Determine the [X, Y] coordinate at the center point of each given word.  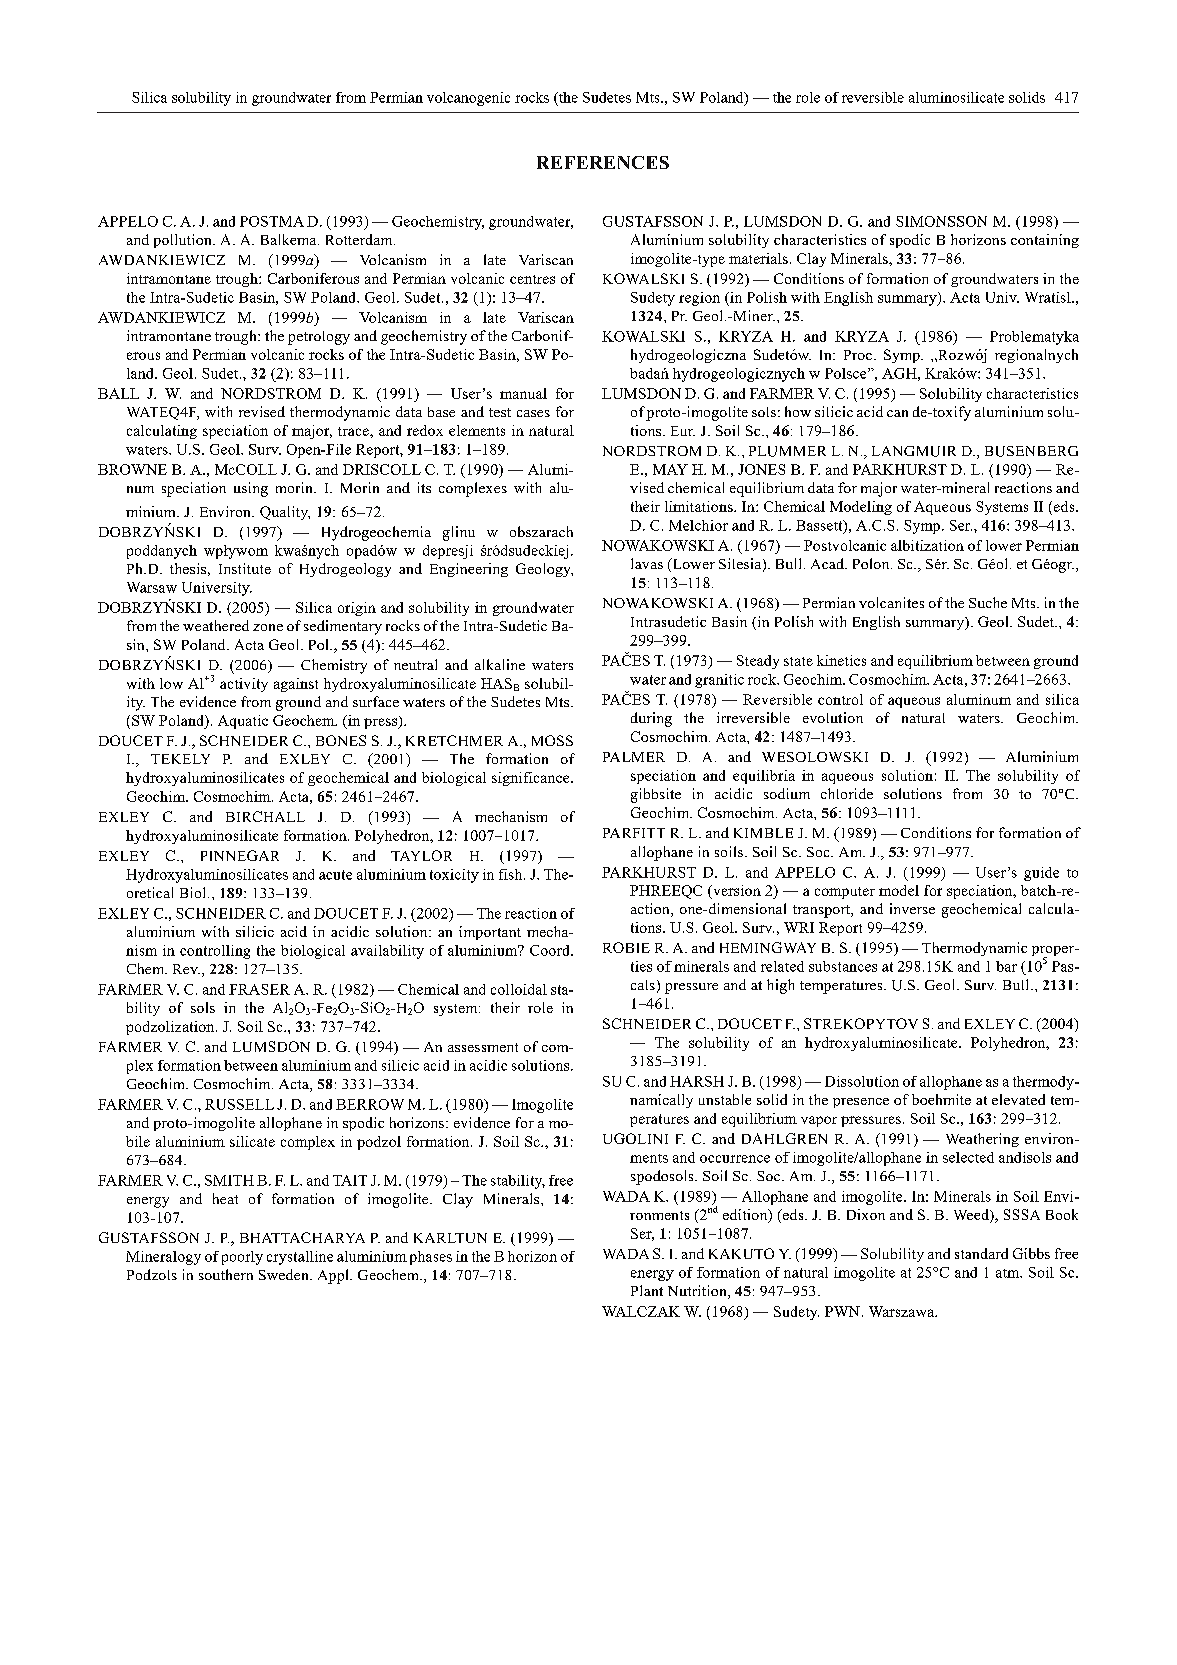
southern [226, 1274]
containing [1045, 241]
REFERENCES [603, 162]
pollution [184, 241]
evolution [833, 717]
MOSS [552, 740]
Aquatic [243, 722]
